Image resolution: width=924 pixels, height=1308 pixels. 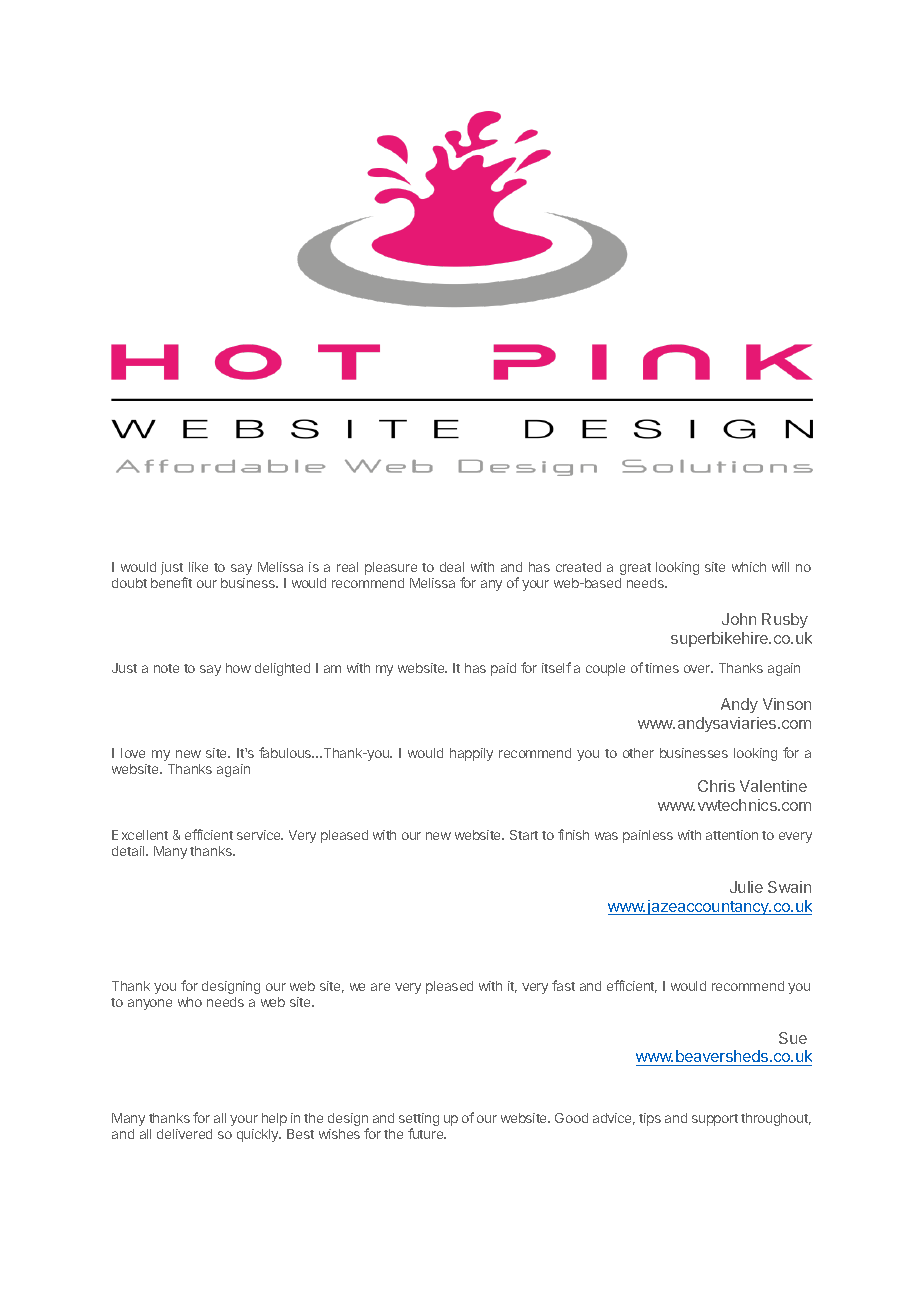 What do you see at coordinates (452, 567) in the screenshot?
I see `deal` at bounding box center [452, 567].
